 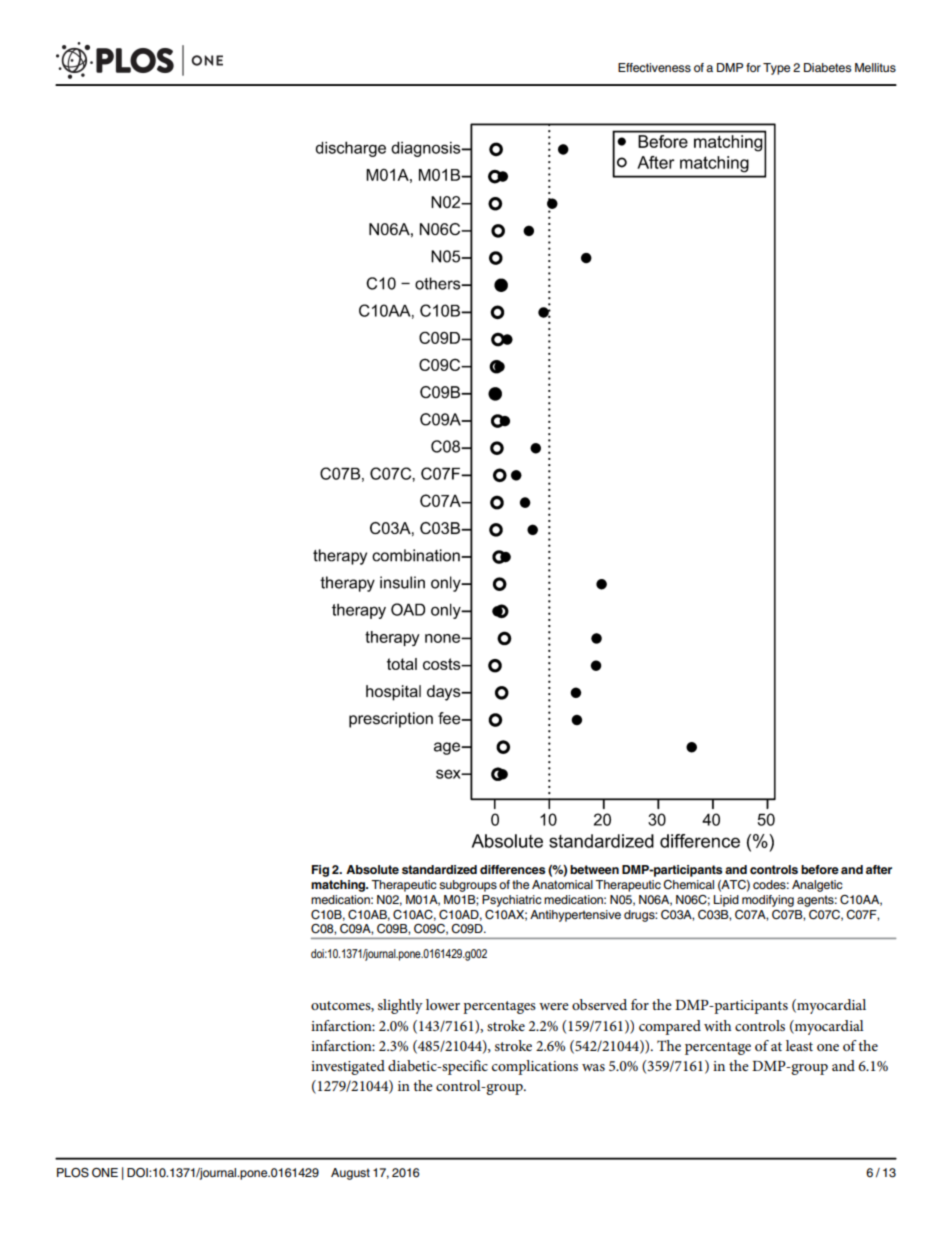 I want to click on Diabetes, so click(x=827, y=67).
